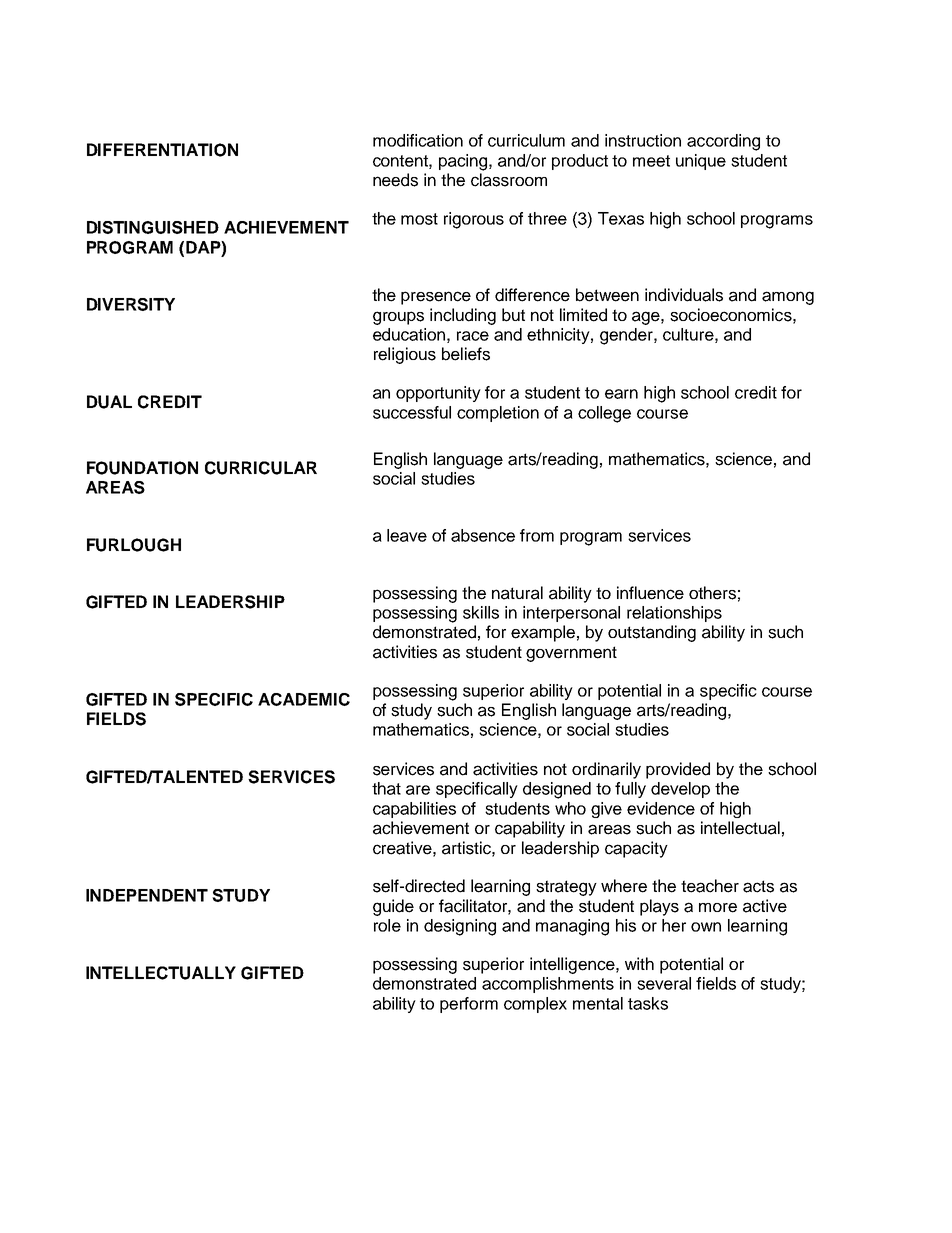 The width and height of the screenshot is (952, 1233). Describe the element at coordinates (261, 468) in the screenshot. I see `CURRICULAR` at that location.
